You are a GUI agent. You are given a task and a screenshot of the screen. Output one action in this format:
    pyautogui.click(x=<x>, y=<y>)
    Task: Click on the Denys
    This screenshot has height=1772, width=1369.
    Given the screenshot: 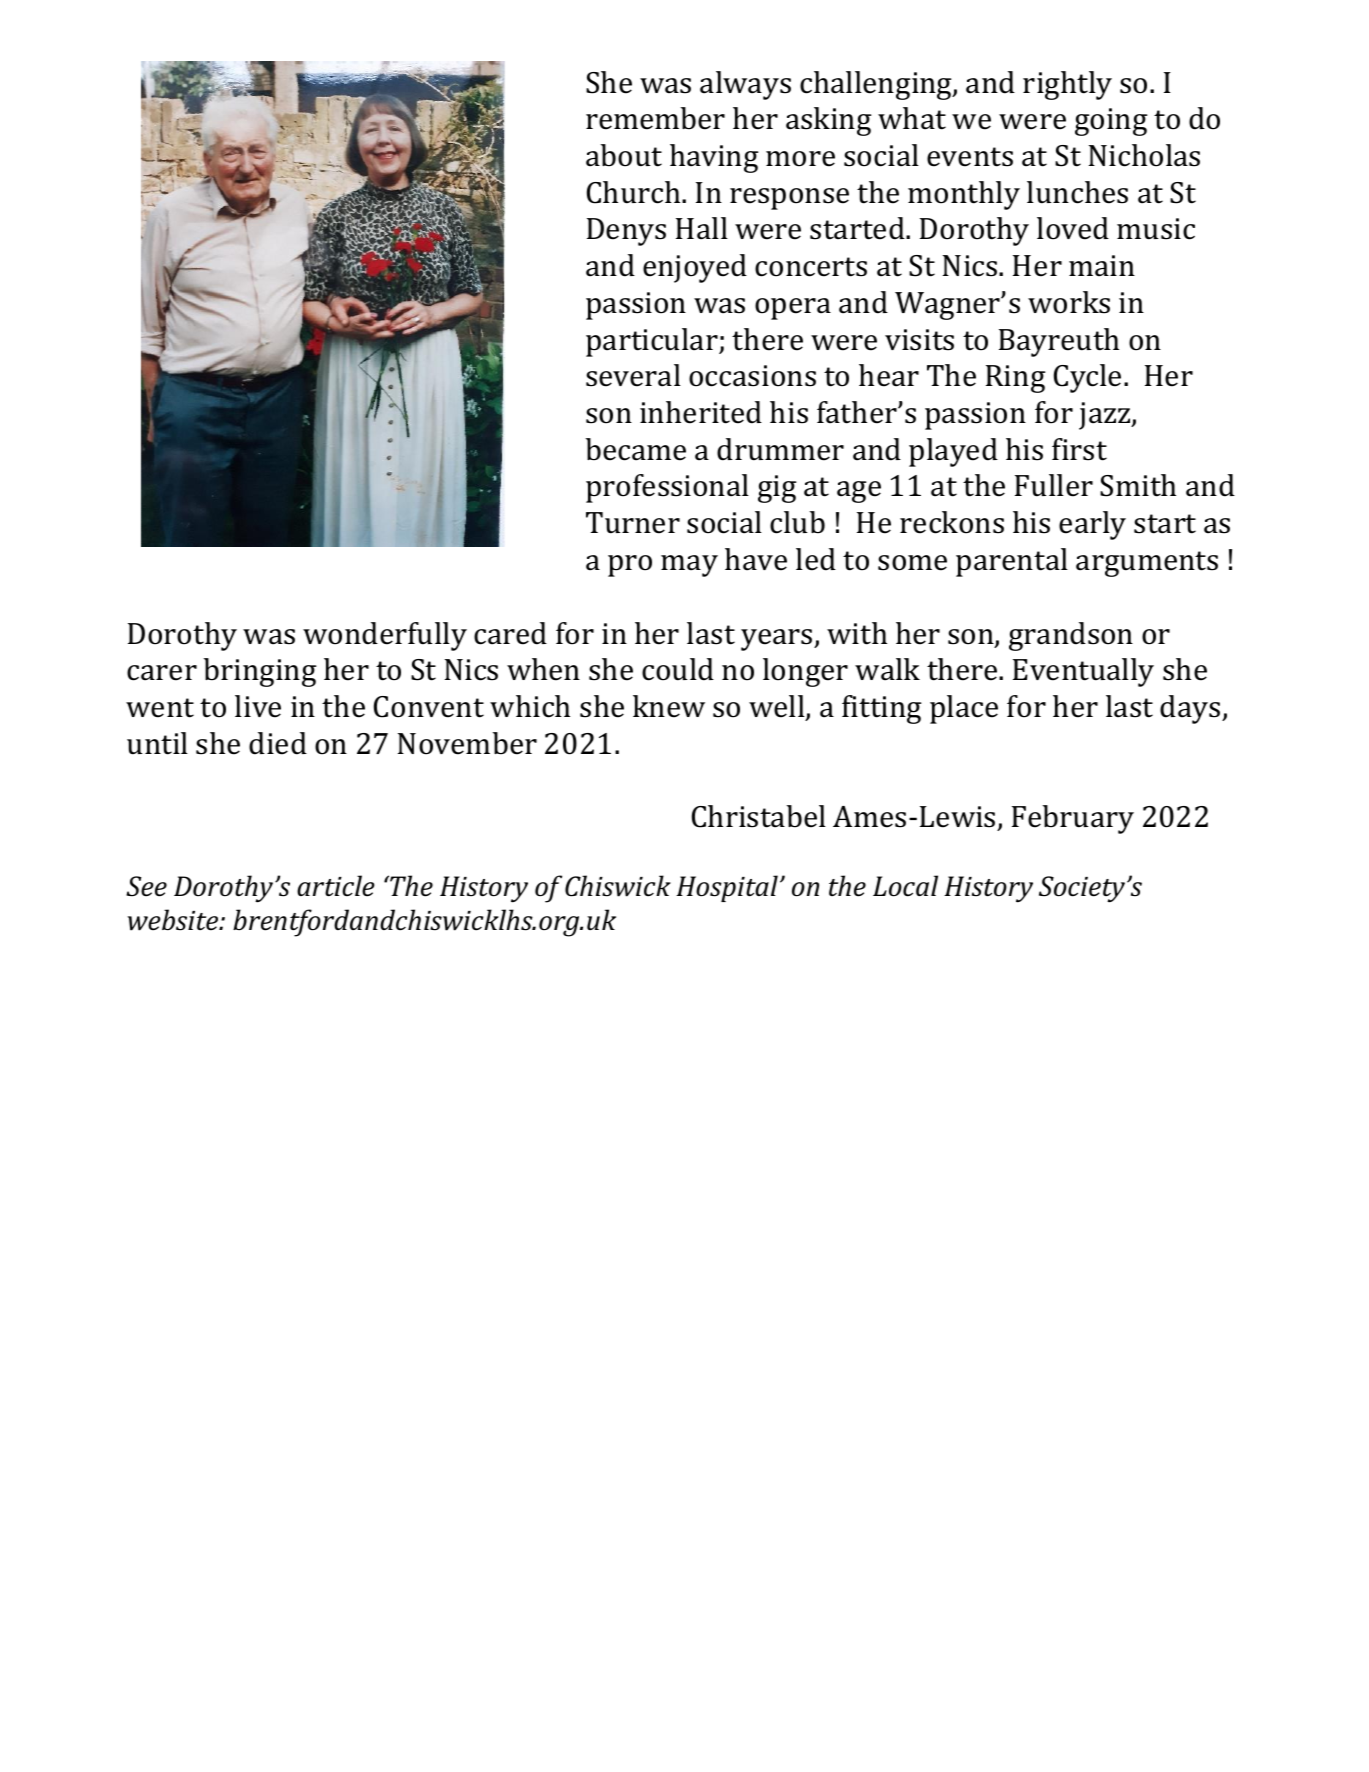 What is the action you would take?
    pyautogui.click(x=626, y=232)
